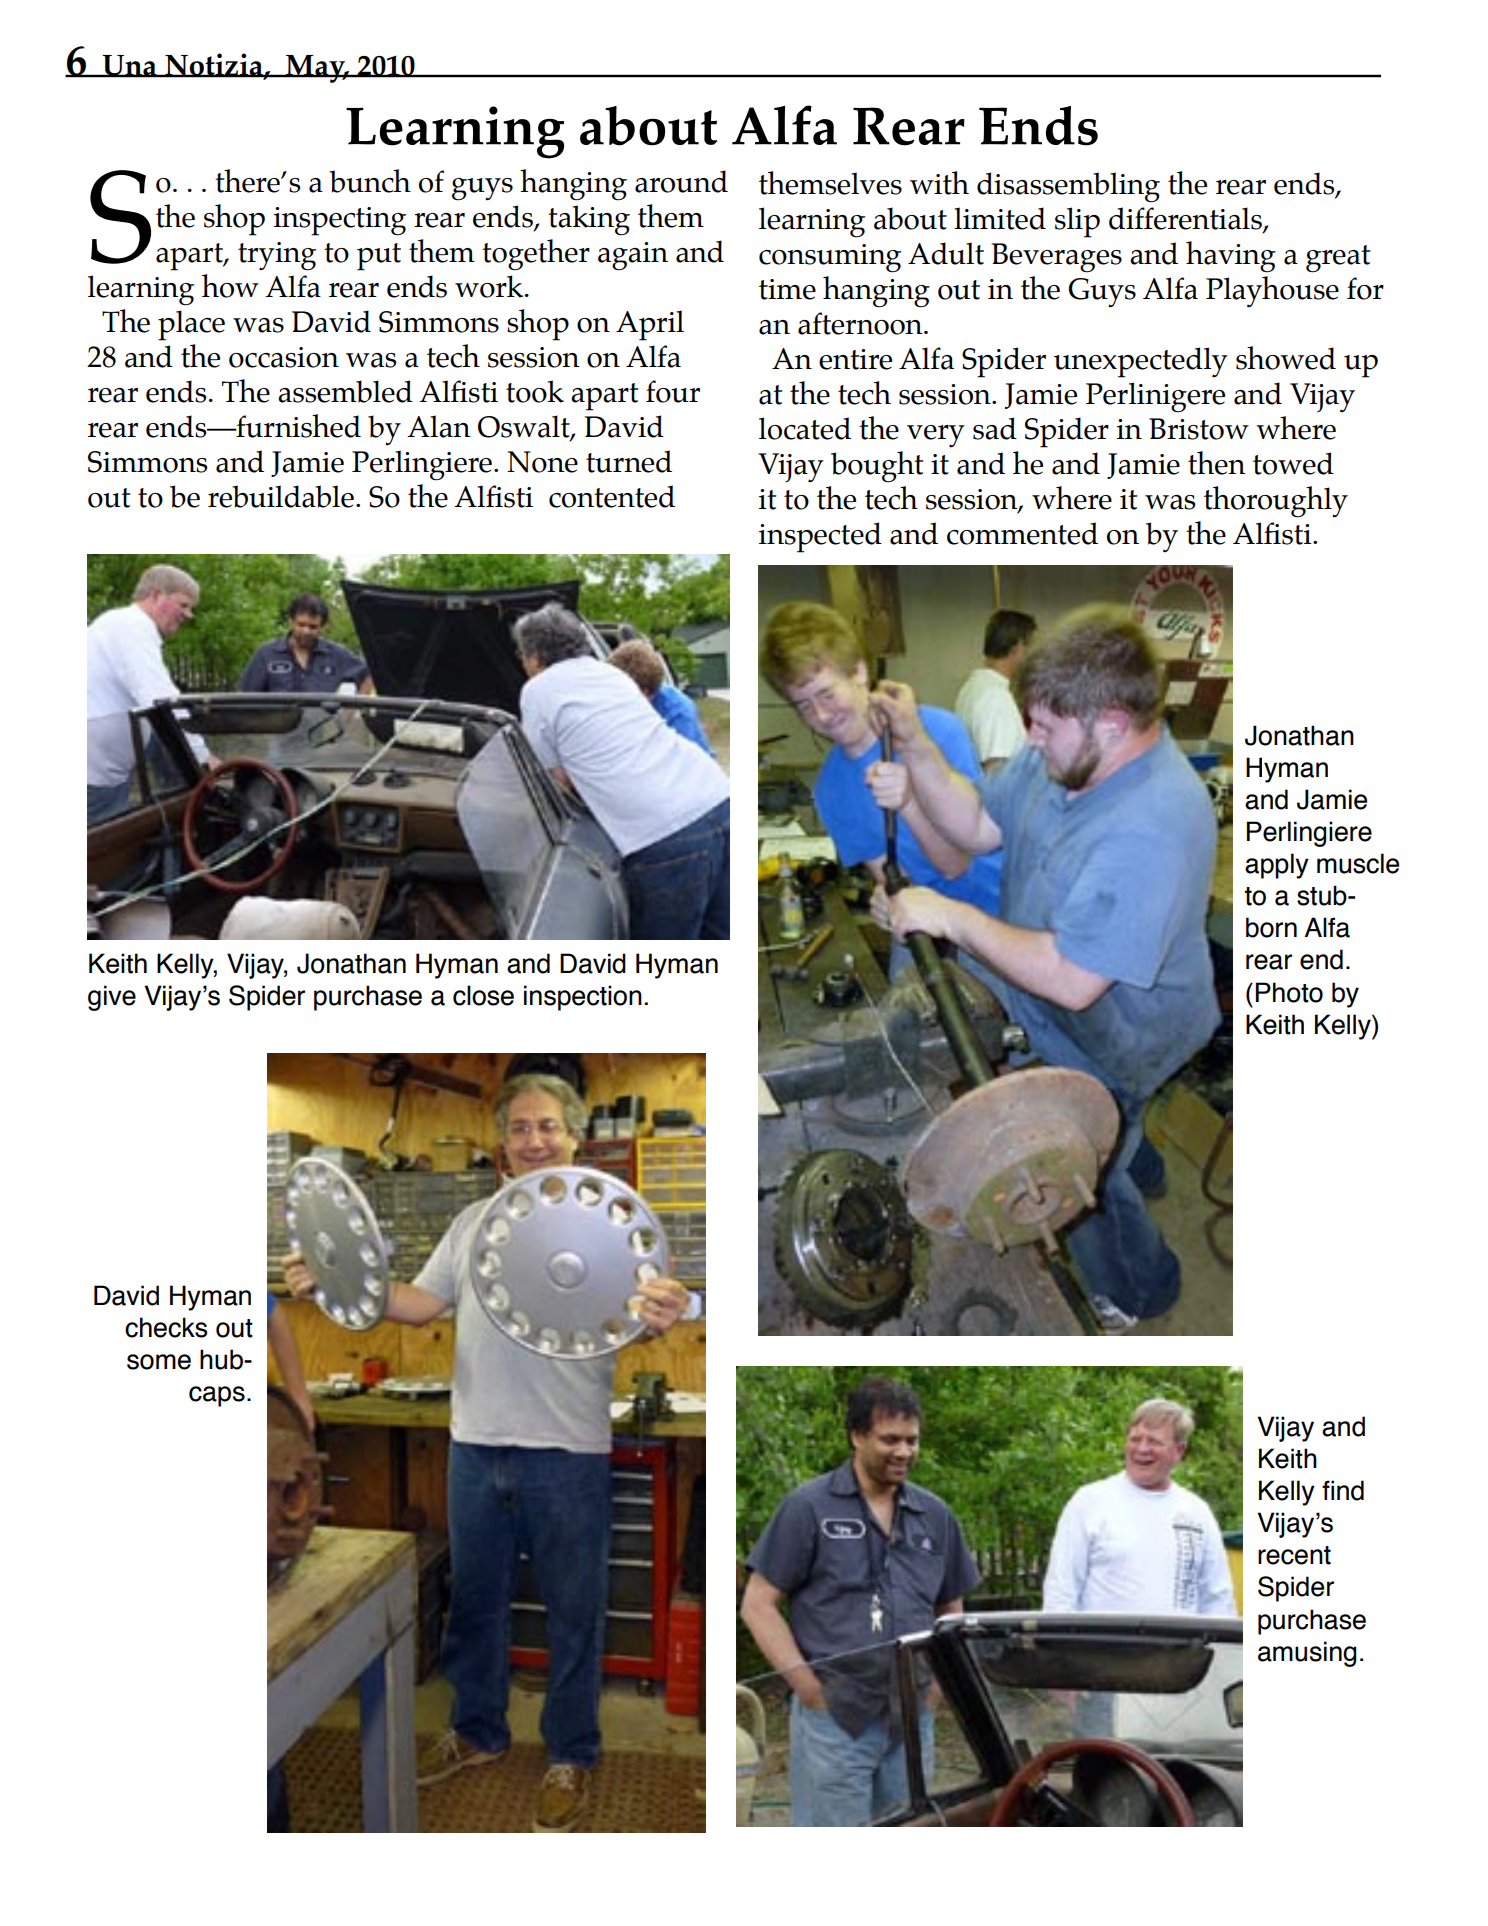 The height and width of the screenshot is (1926, 1488). What do you see at coordinates (159, 1362) in the screenshot?
I see `some` at bounding box center [159, 1362].
